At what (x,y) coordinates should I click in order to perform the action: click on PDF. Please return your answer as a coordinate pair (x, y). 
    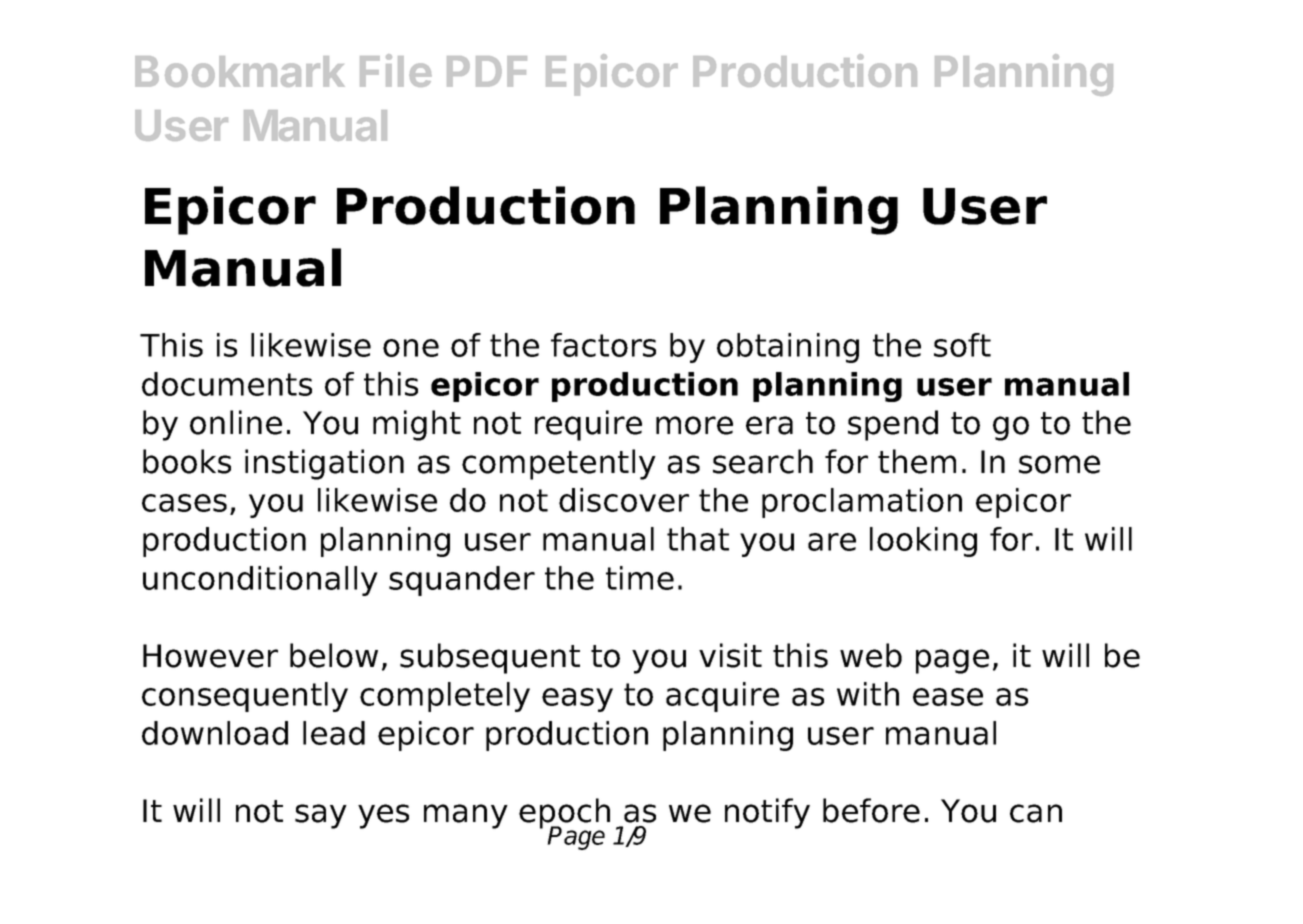
    Looking at the image, I should click on (487, 71).
